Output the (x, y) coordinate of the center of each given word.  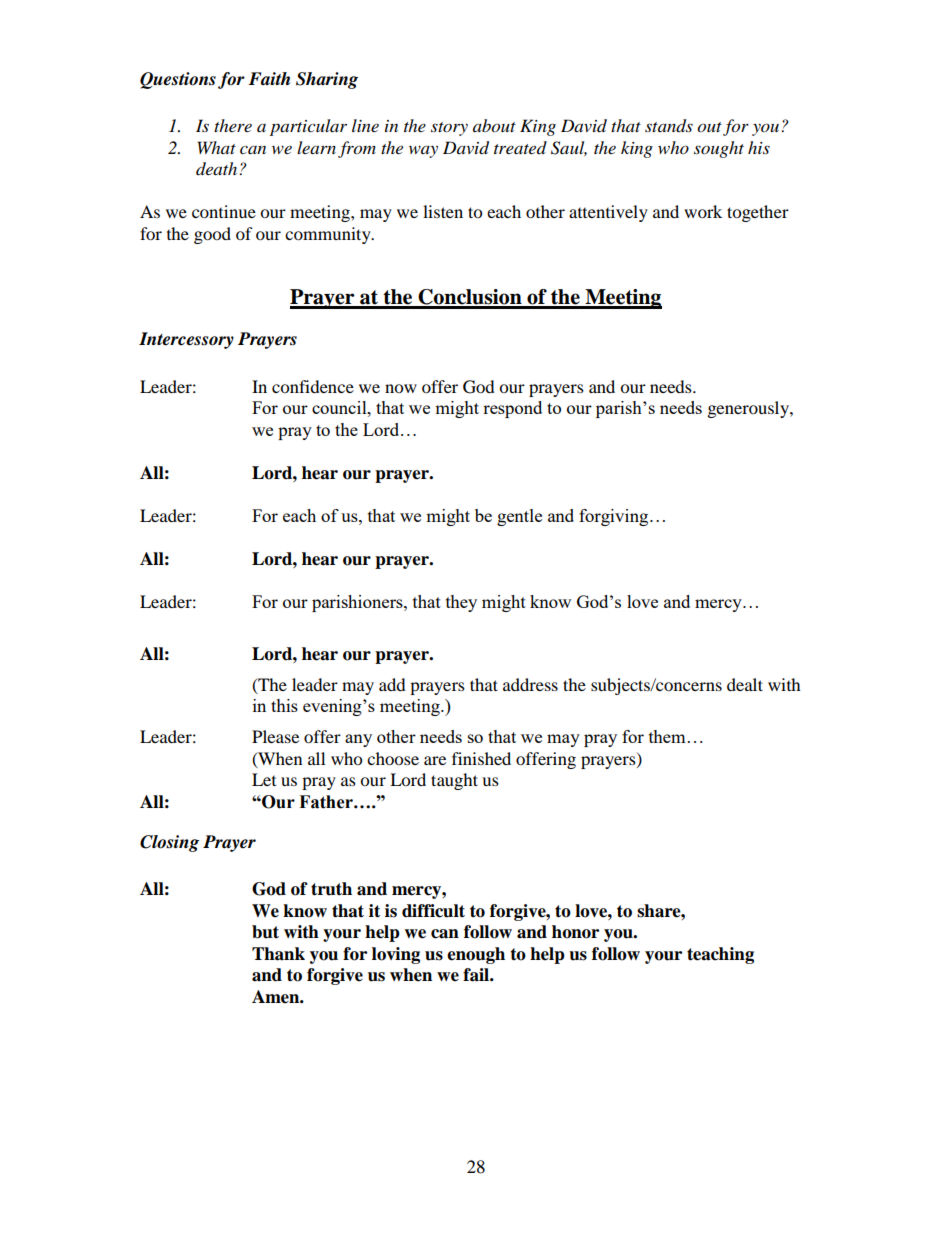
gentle (519, 517)
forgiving (615, 517)
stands (669, 126)
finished (481, 758)
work (703, 211)
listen (443, 211)
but (265, 932)
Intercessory (186, 340)
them (667, 736)
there (233, 125)
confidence (313, 386)
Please (275, 736)
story (449, 129)
